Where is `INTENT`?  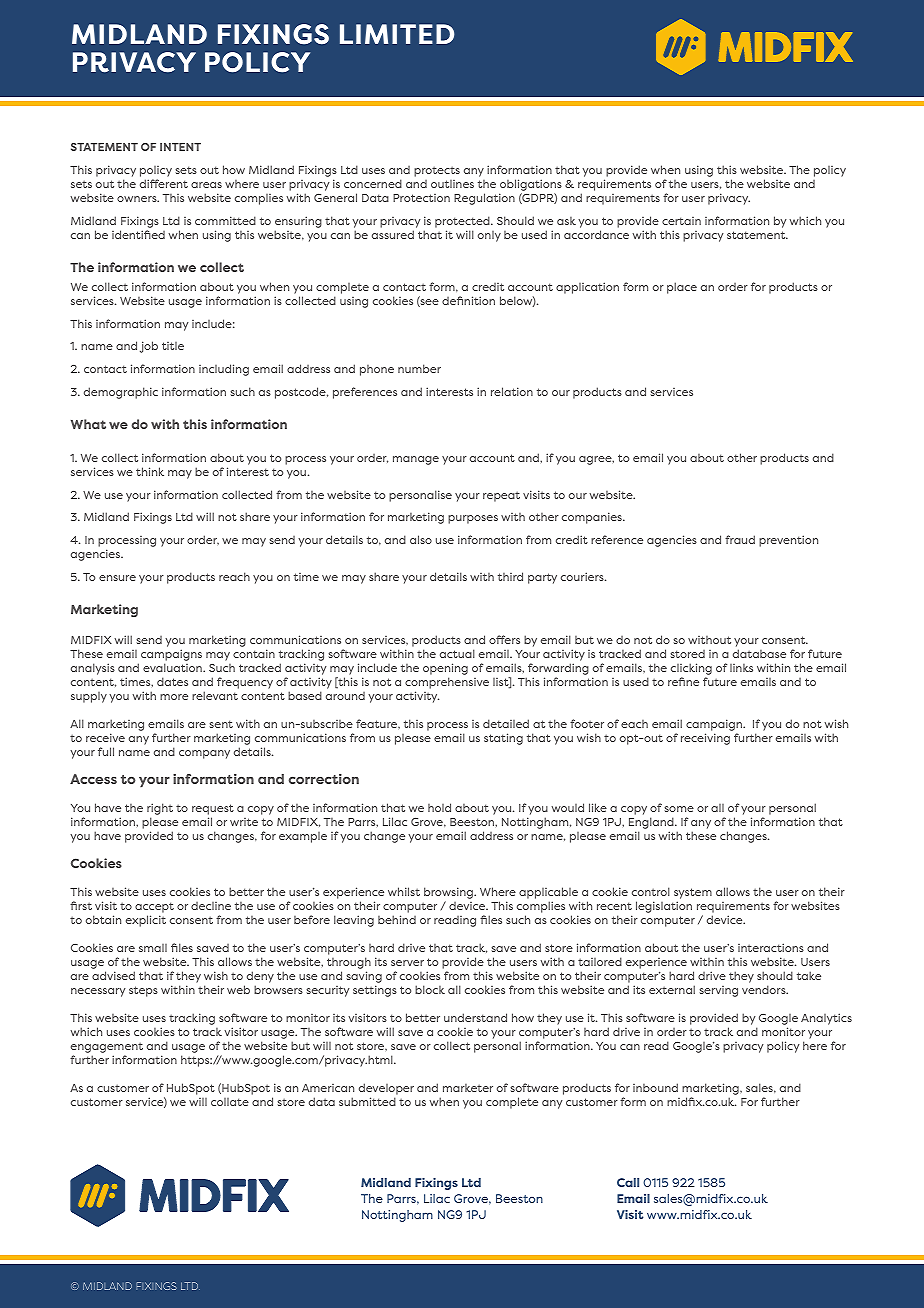
INTENT is located at coordinates (180, 147).
